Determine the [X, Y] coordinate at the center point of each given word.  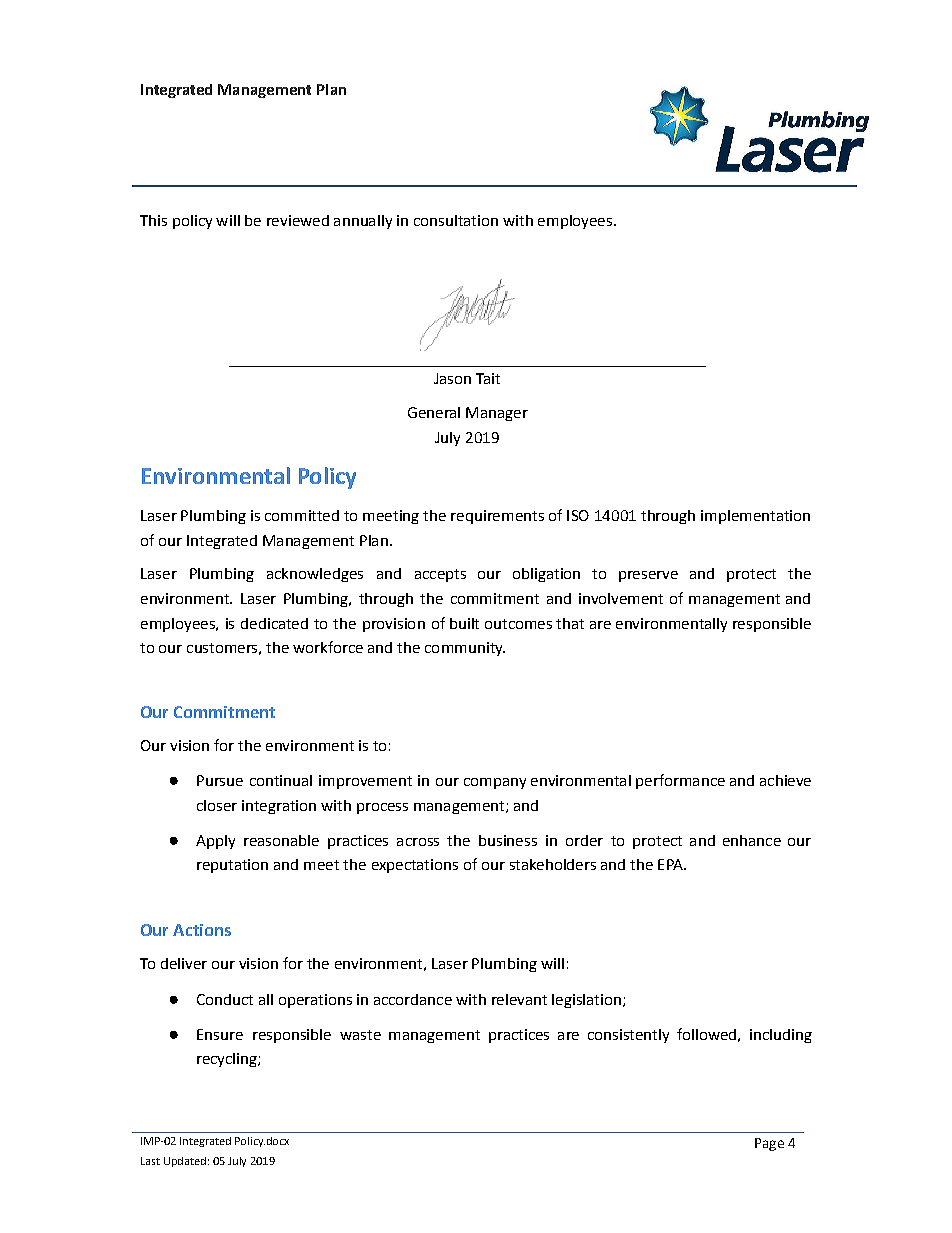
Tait [488, 378]
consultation [456, 220]
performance [680, 781]
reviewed [298, 220]
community [465, 649]
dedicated [274, 623]
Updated [185, 1162]
